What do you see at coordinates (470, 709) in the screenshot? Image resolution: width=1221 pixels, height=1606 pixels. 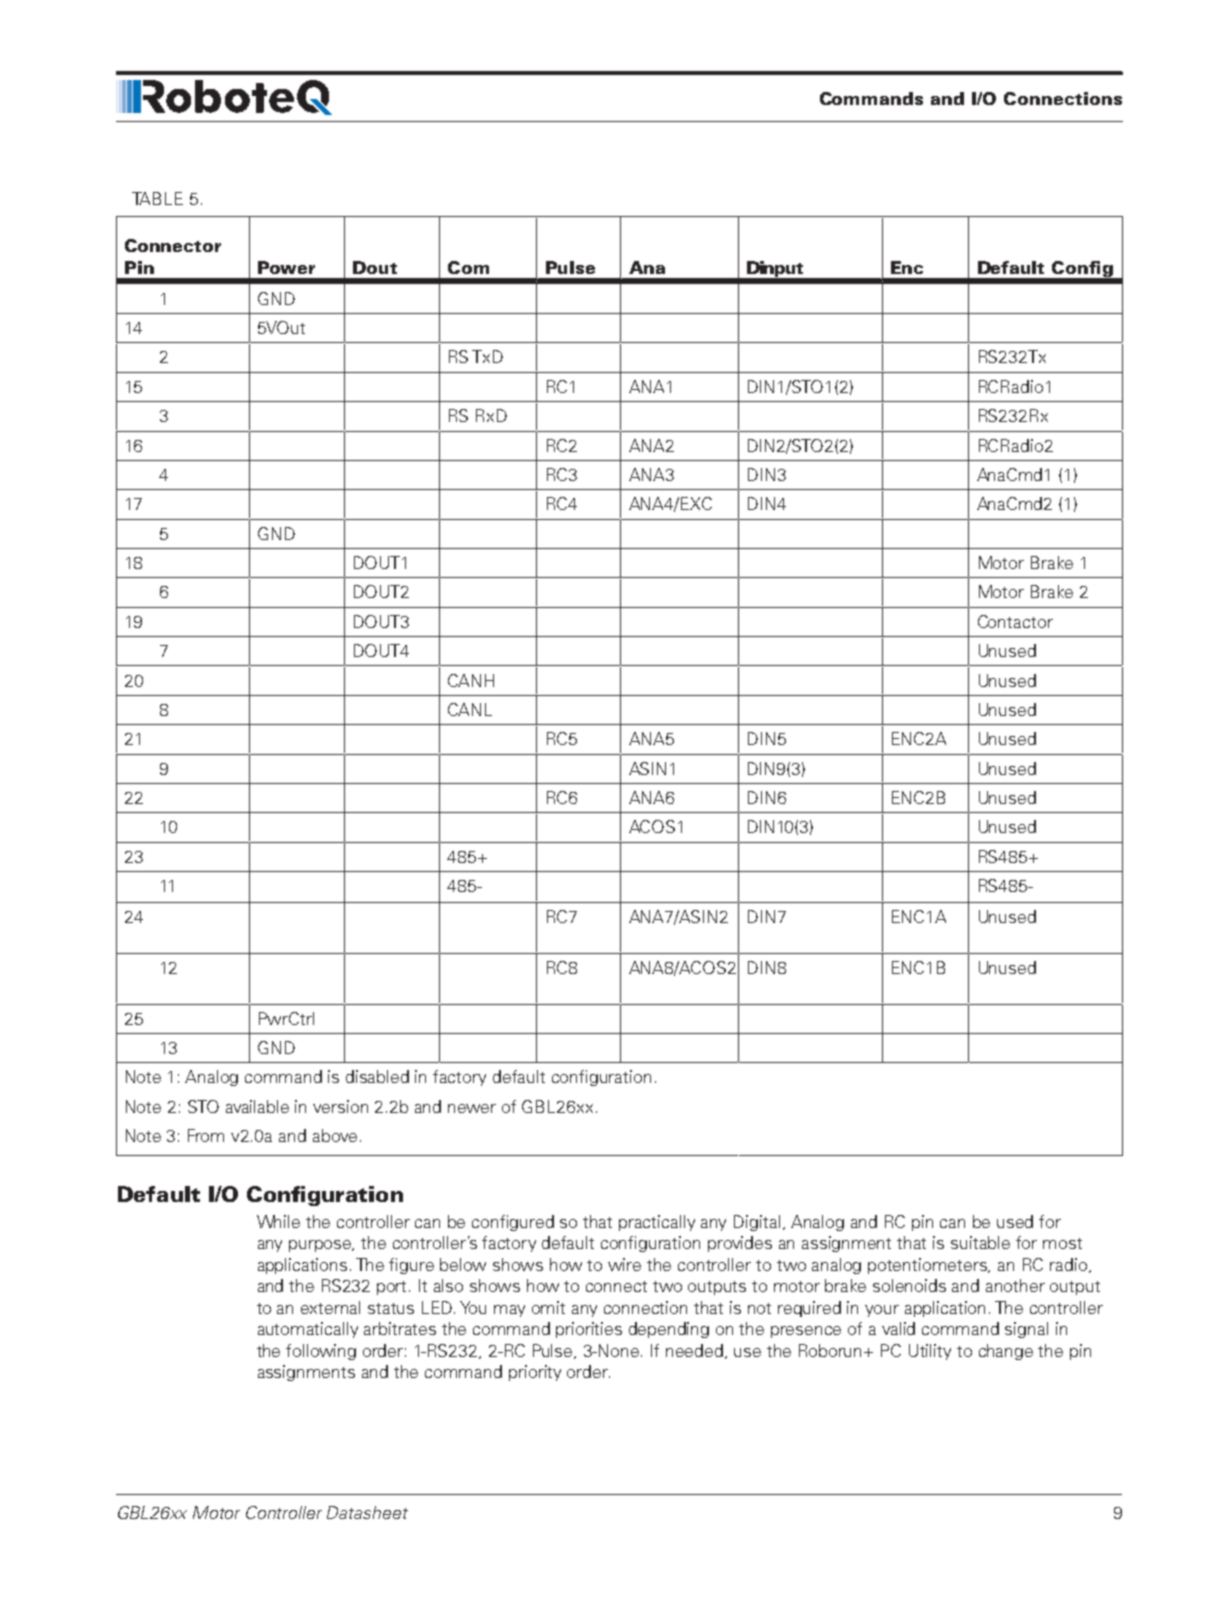 I see `CANL` at bounding box center [470, 709].
